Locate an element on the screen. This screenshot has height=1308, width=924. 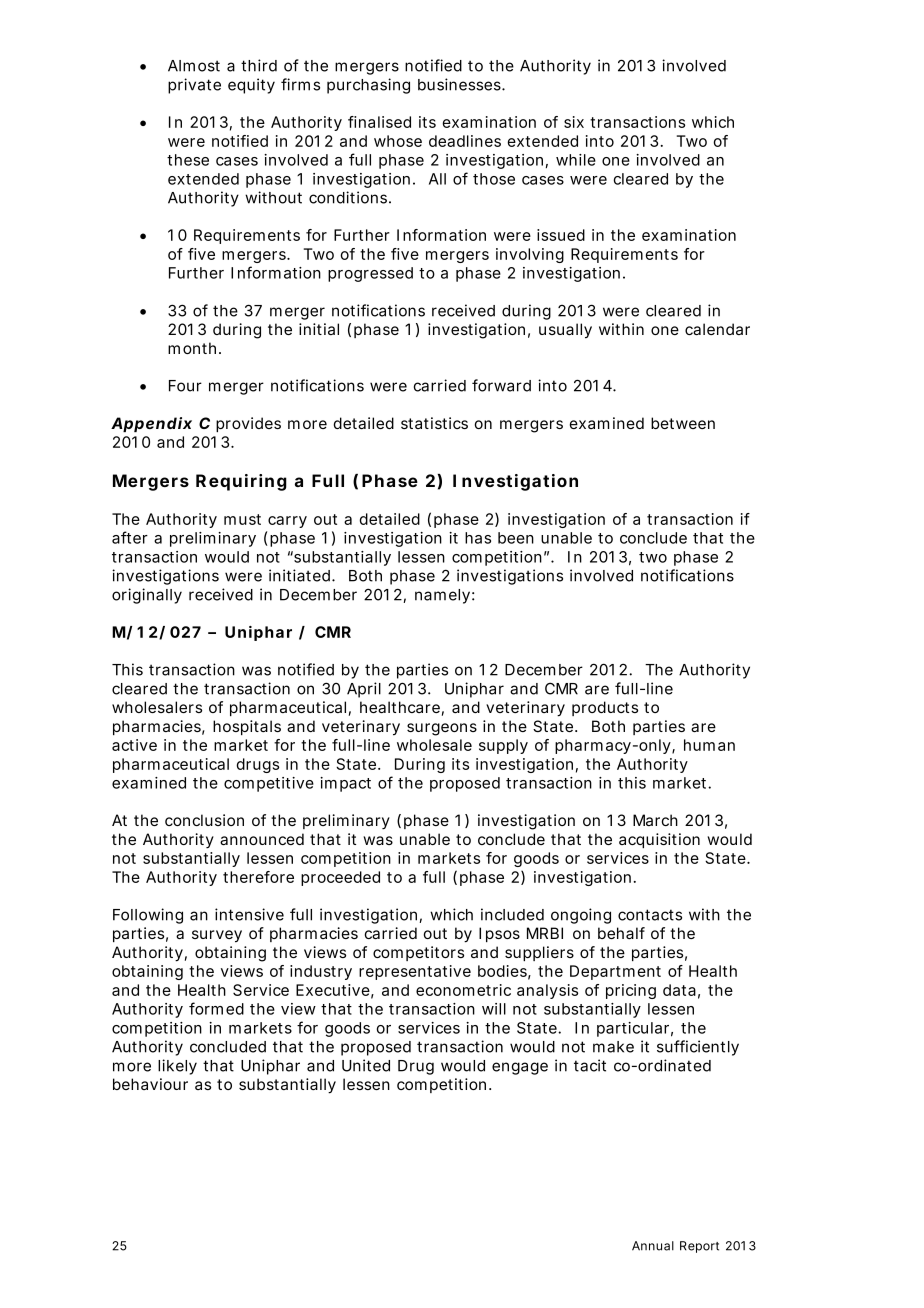
behaviour is located at coordinates (150, 1084).
